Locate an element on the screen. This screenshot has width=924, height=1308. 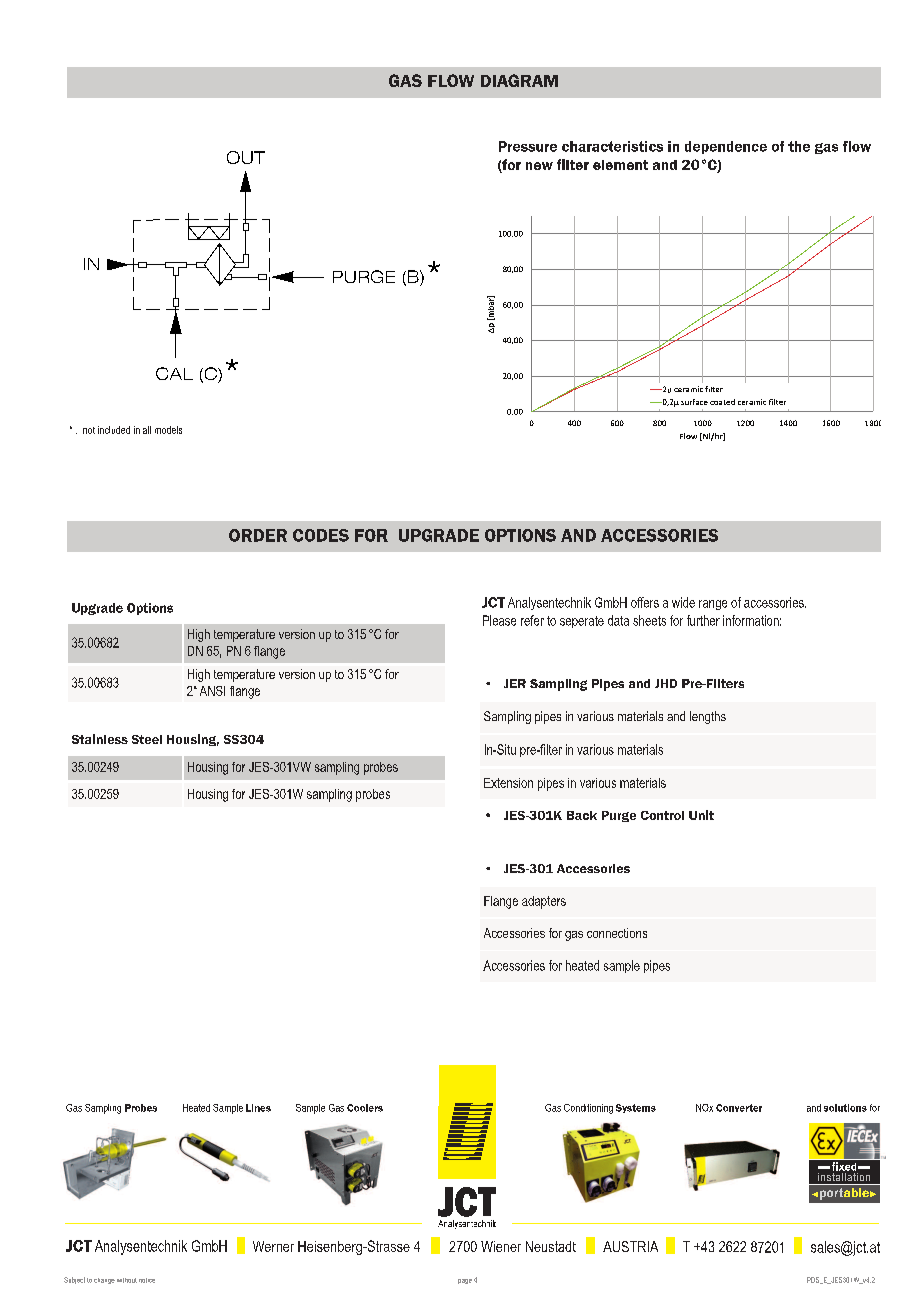
ANSI is located at coordinates (212, 691).
